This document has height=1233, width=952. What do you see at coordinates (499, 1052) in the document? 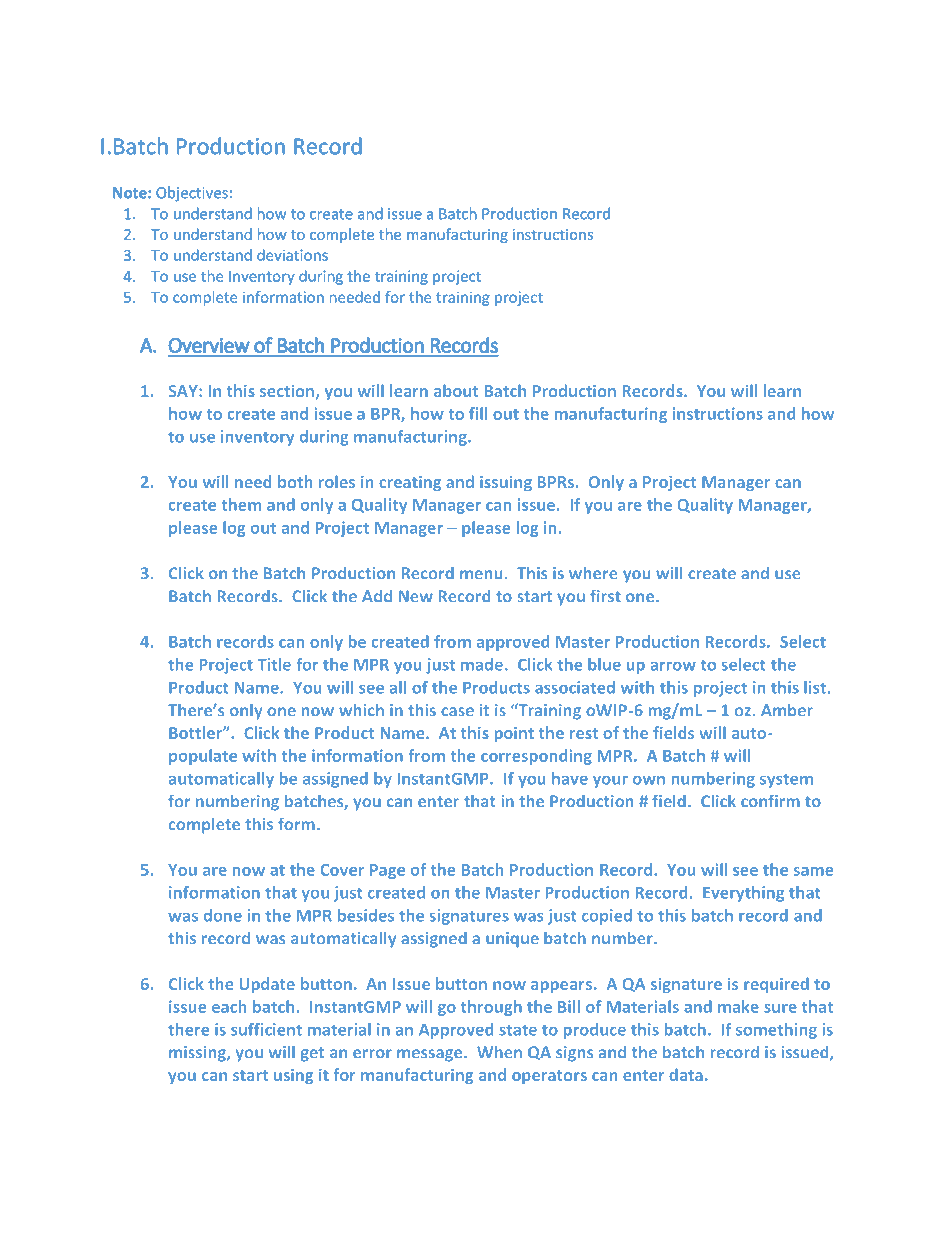
I see `When` at bounding box center [499, 1052].
